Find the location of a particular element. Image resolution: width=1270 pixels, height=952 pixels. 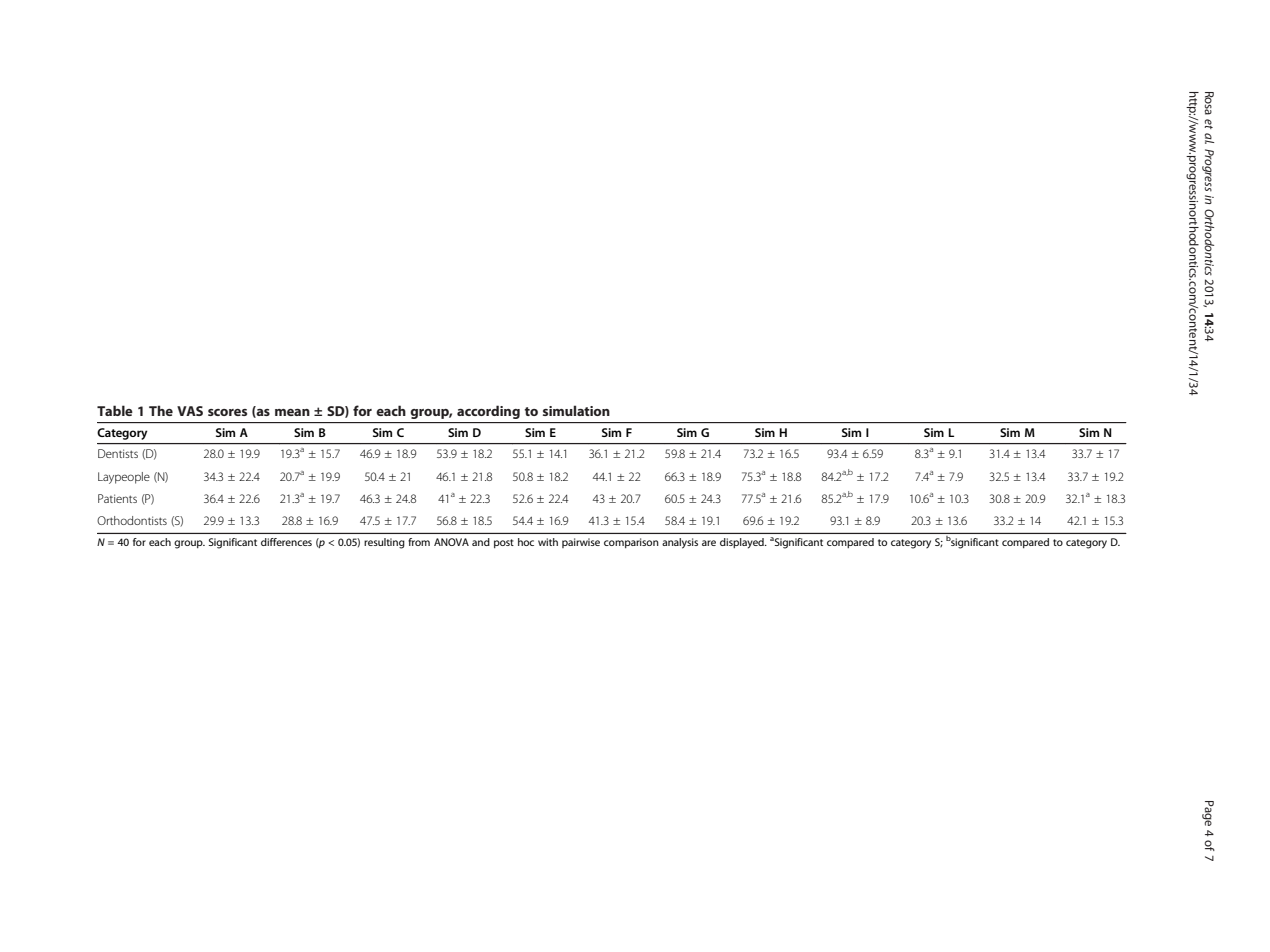

VAS is located at coordinates (190, 411).
